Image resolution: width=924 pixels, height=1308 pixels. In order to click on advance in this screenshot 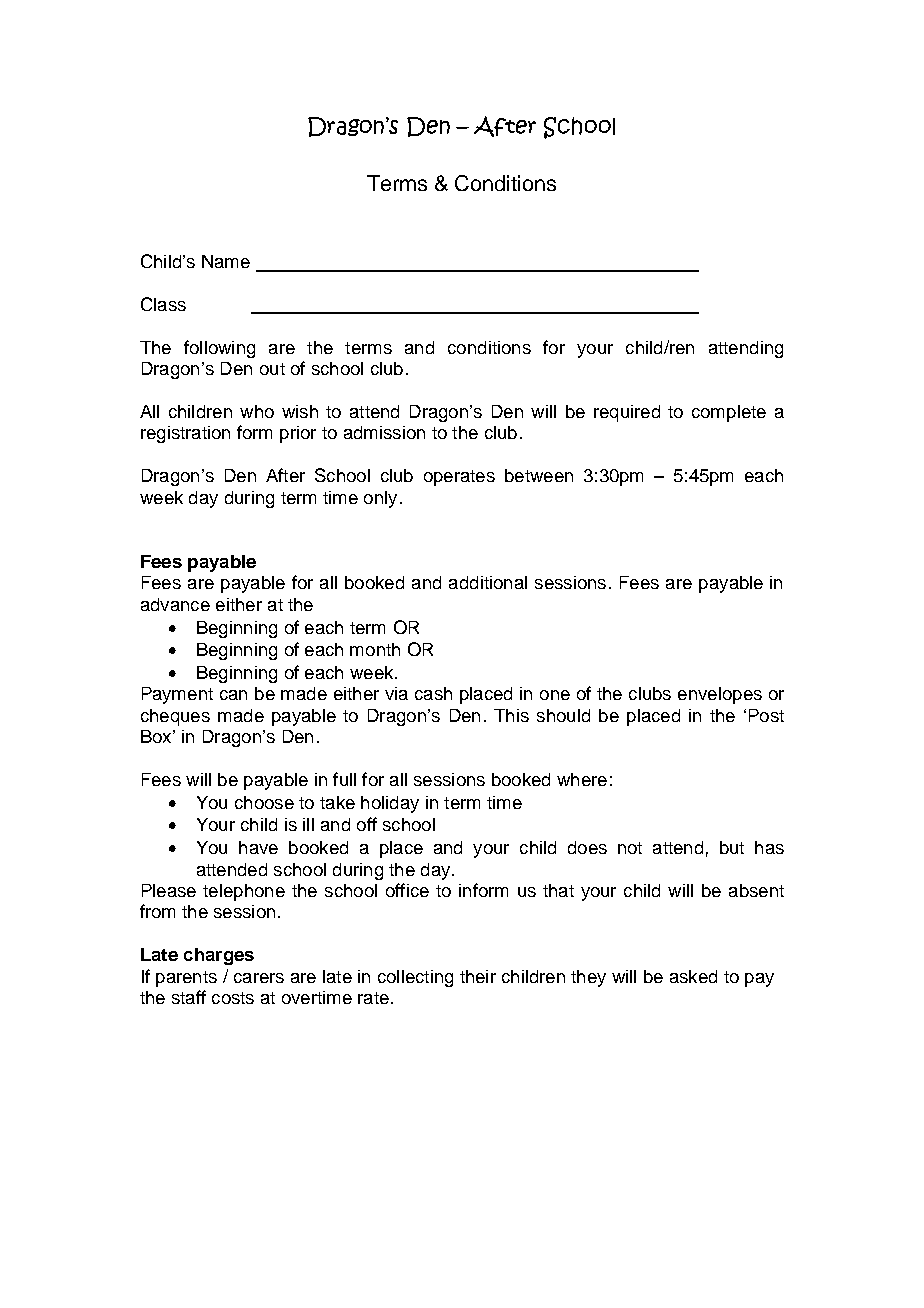, I will do `click(175, 604)`.
